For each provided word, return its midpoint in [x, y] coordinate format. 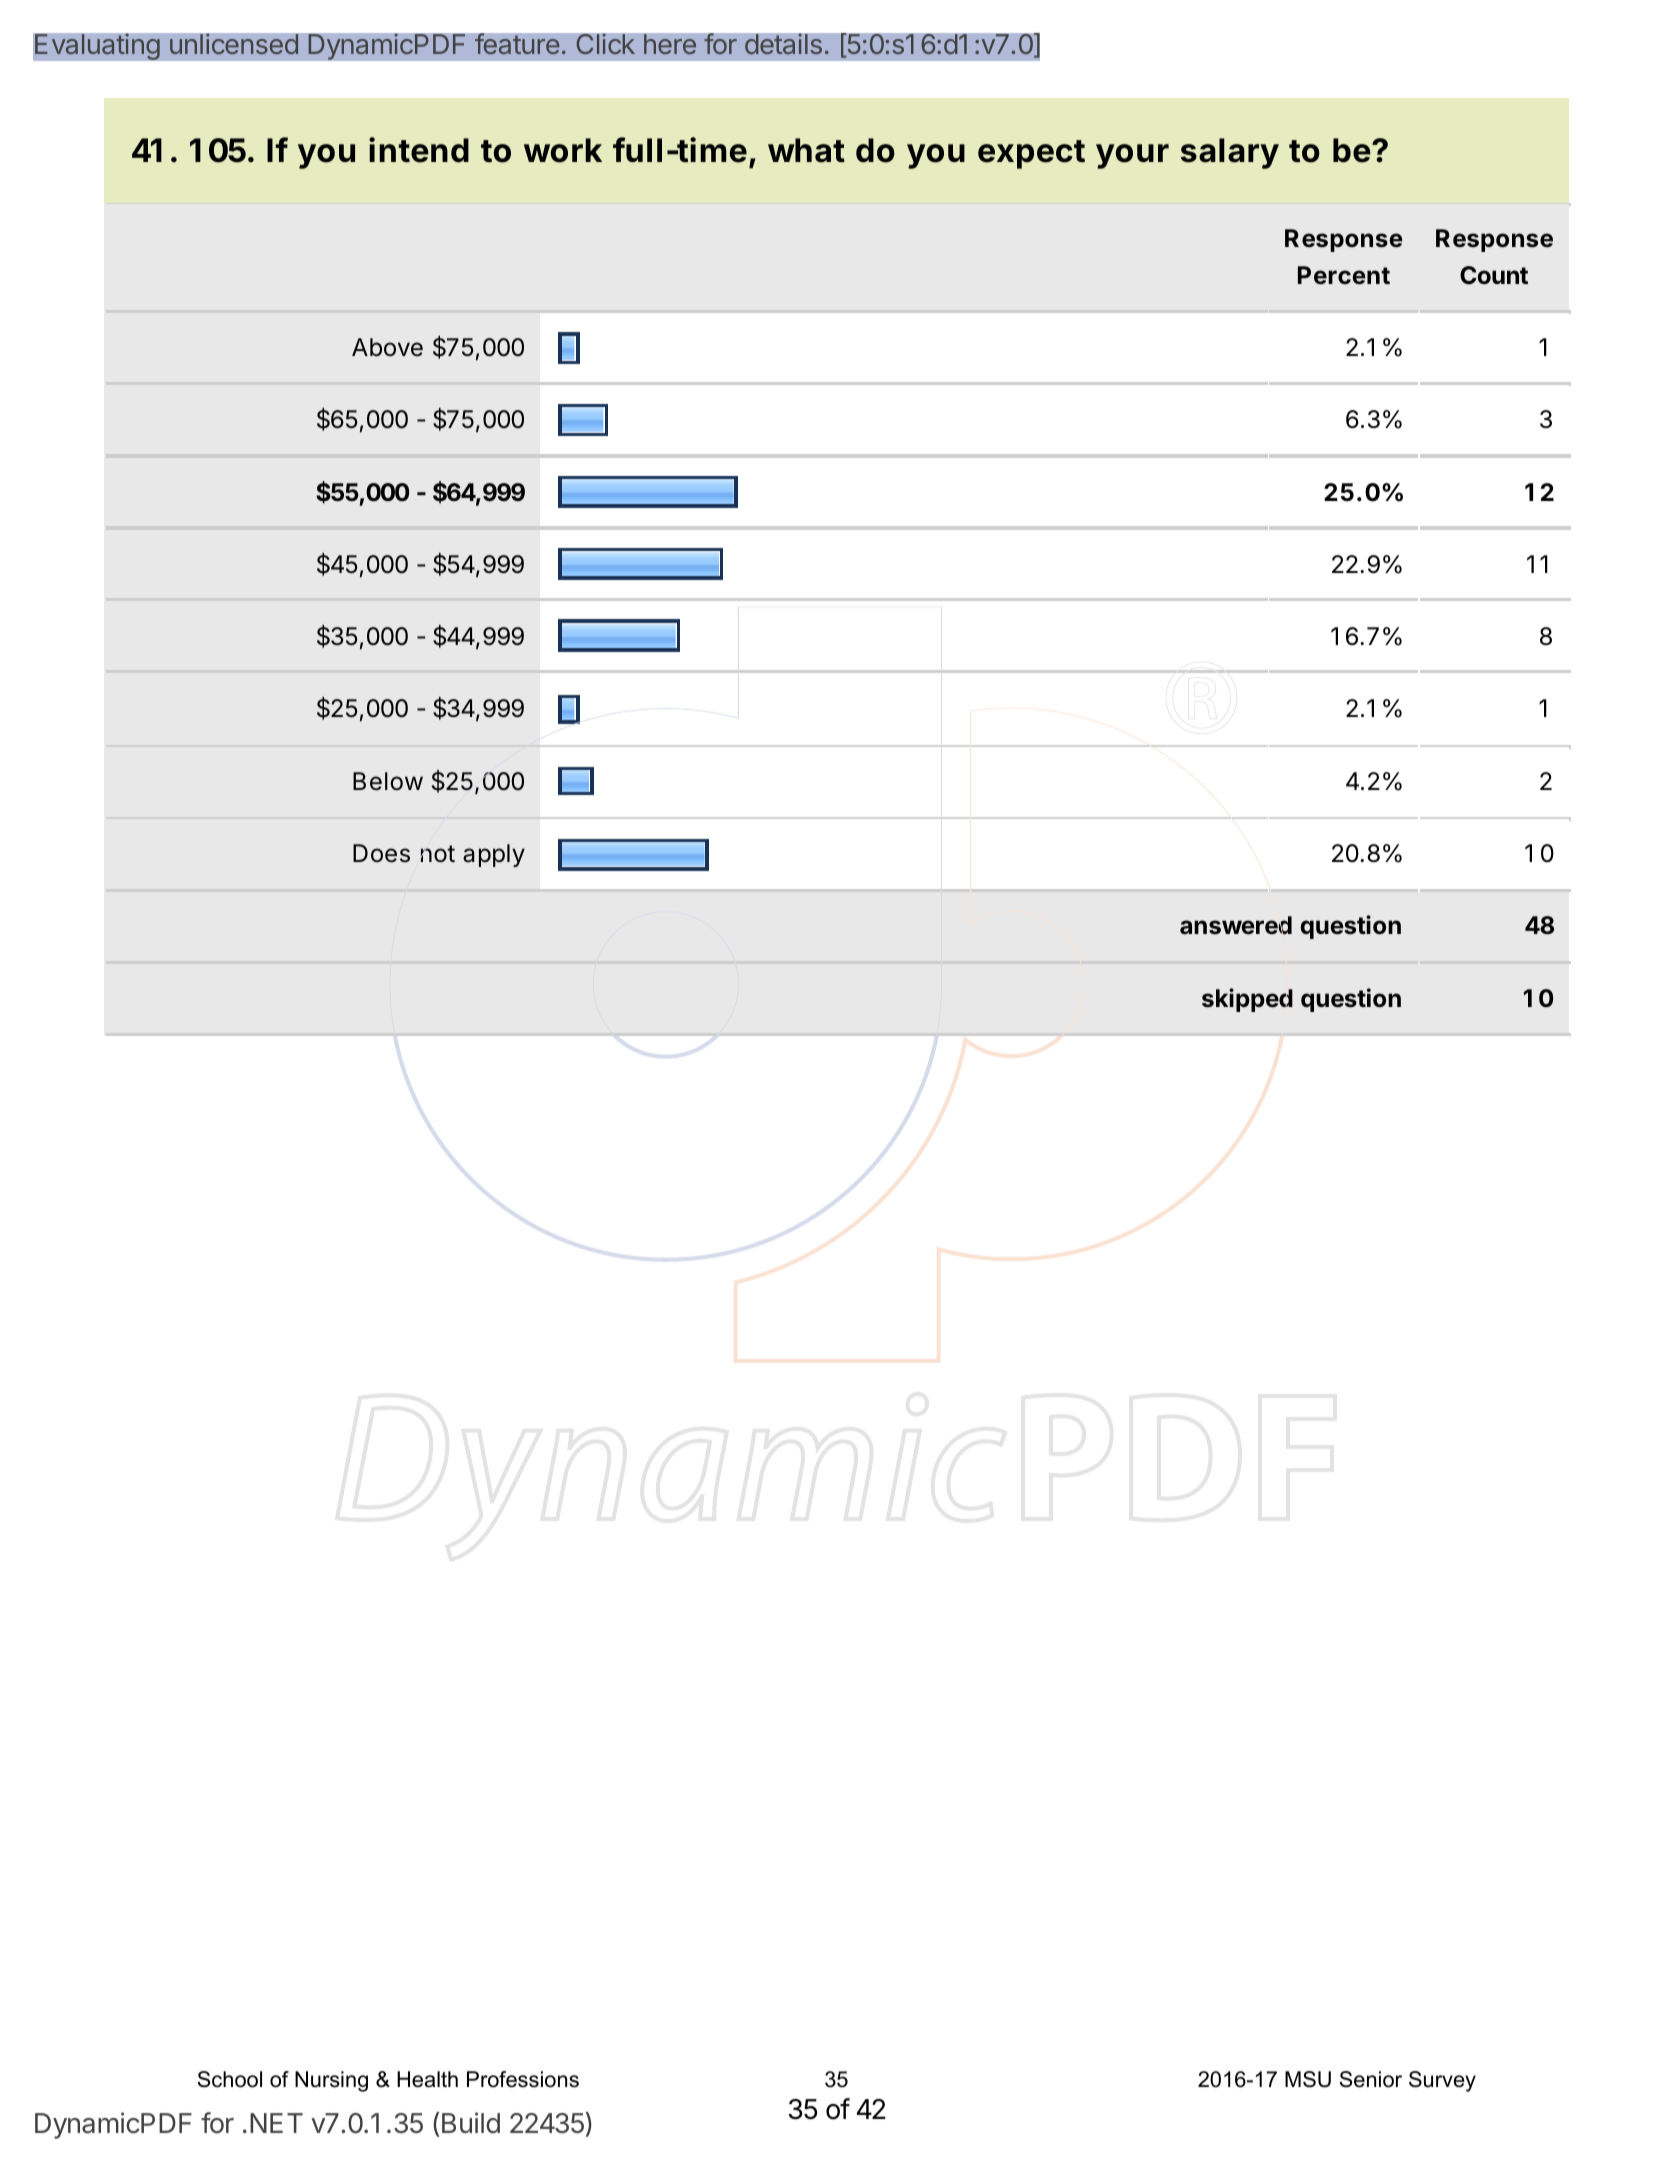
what [806, 150]
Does [381, 853]
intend [419, 150]
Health [427, 2079]
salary [1230, 153]
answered [1236, 925]
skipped [1247, 1000]
